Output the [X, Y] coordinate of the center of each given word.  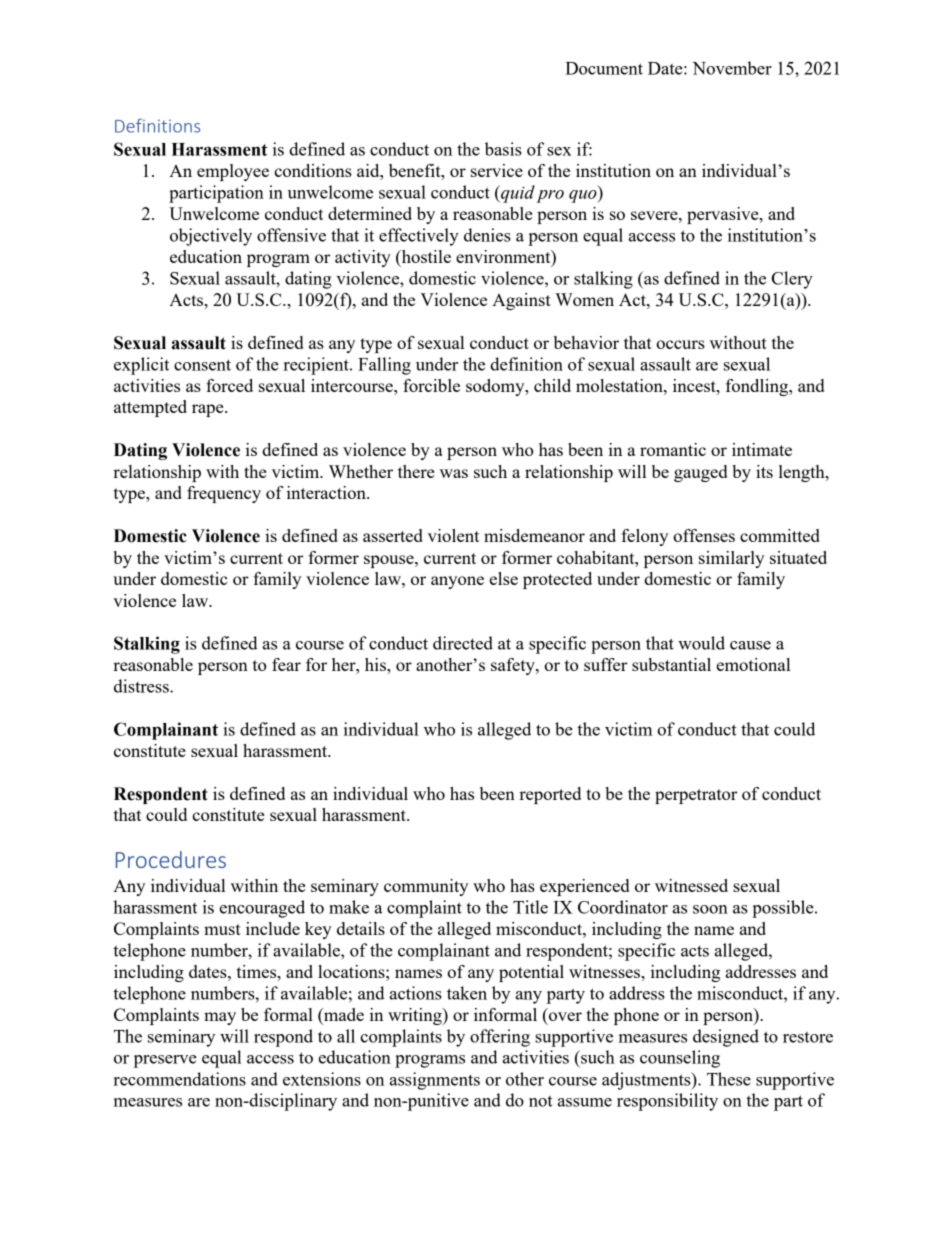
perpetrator [696, 796]
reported [550, 795]
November [732, 68]
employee [233, 172]
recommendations [180, 1079]
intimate [762, 449]
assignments [435, 1081]
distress [142, 686]
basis [503, 149]
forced [229, 385]
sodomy [496, 387]
